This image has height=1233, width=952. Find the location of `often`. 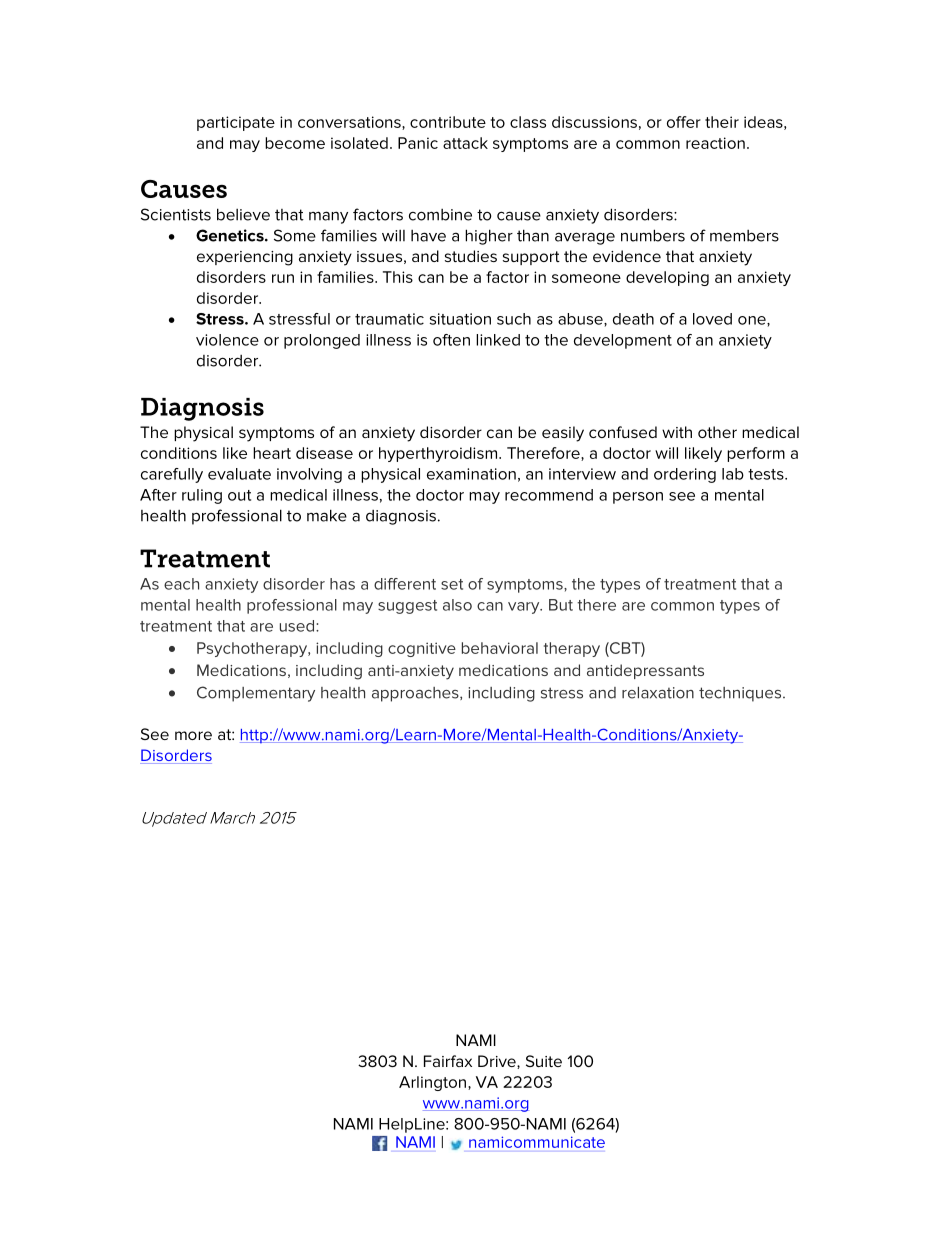

often is located at coordinates (451, 340).
